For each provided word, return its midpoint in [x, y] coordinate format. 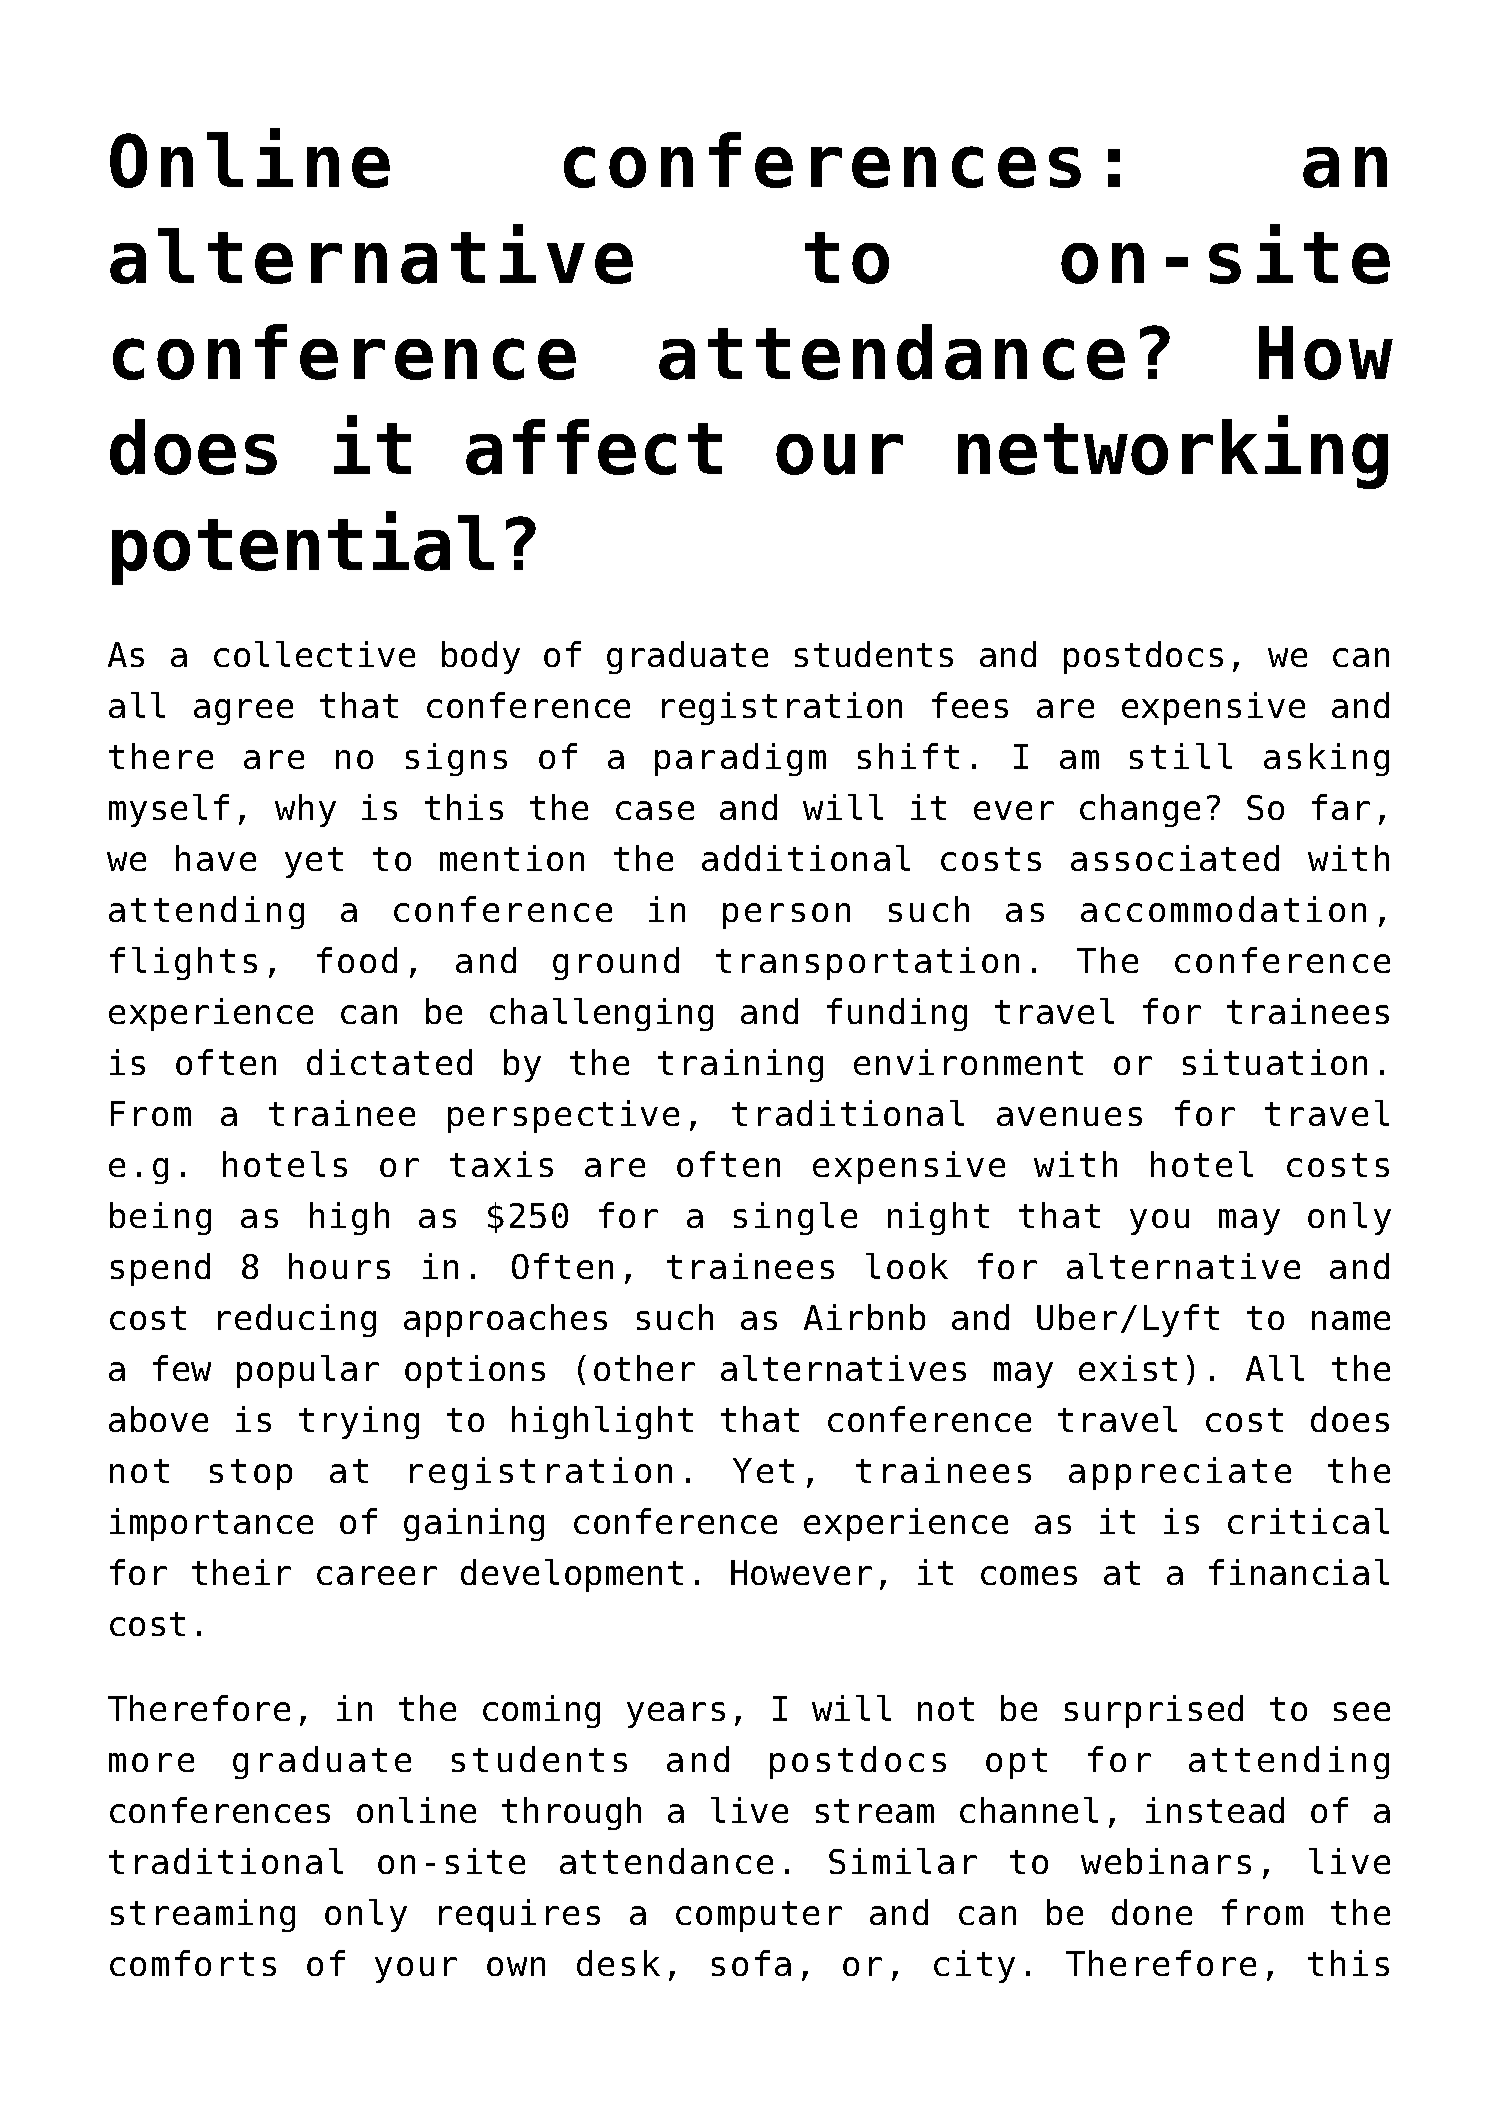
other [644, 1368]
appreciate [1180, 1473]
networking [1173, 452]
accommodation [1223, 909]
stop [251, 1474]
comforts [193, 1963]
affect [594, 447]
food [357, 960]
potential [303, 548]
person [786, 916]
